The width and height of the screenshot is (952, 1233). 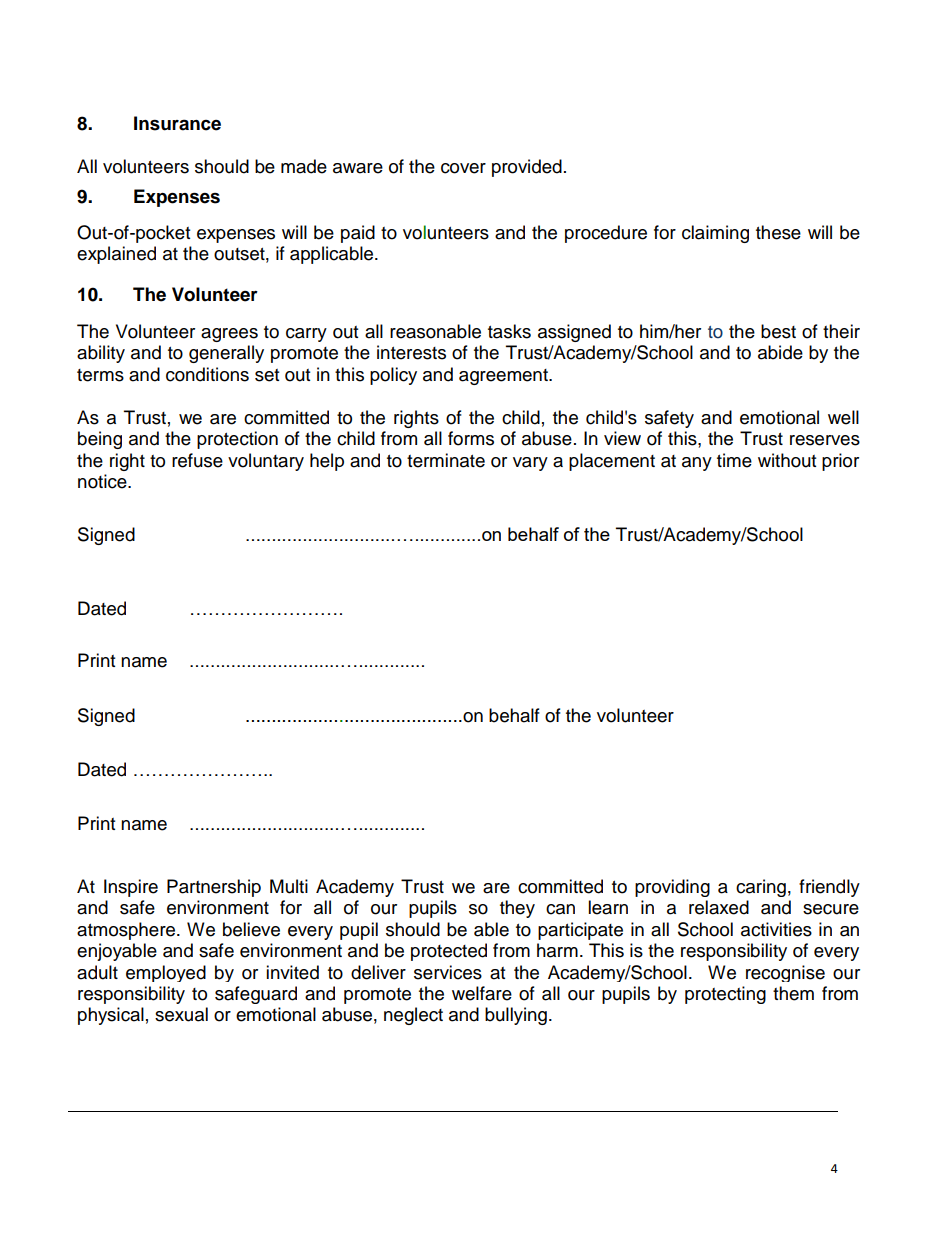 I want to click on refuse, so click(x=197, y=460).
